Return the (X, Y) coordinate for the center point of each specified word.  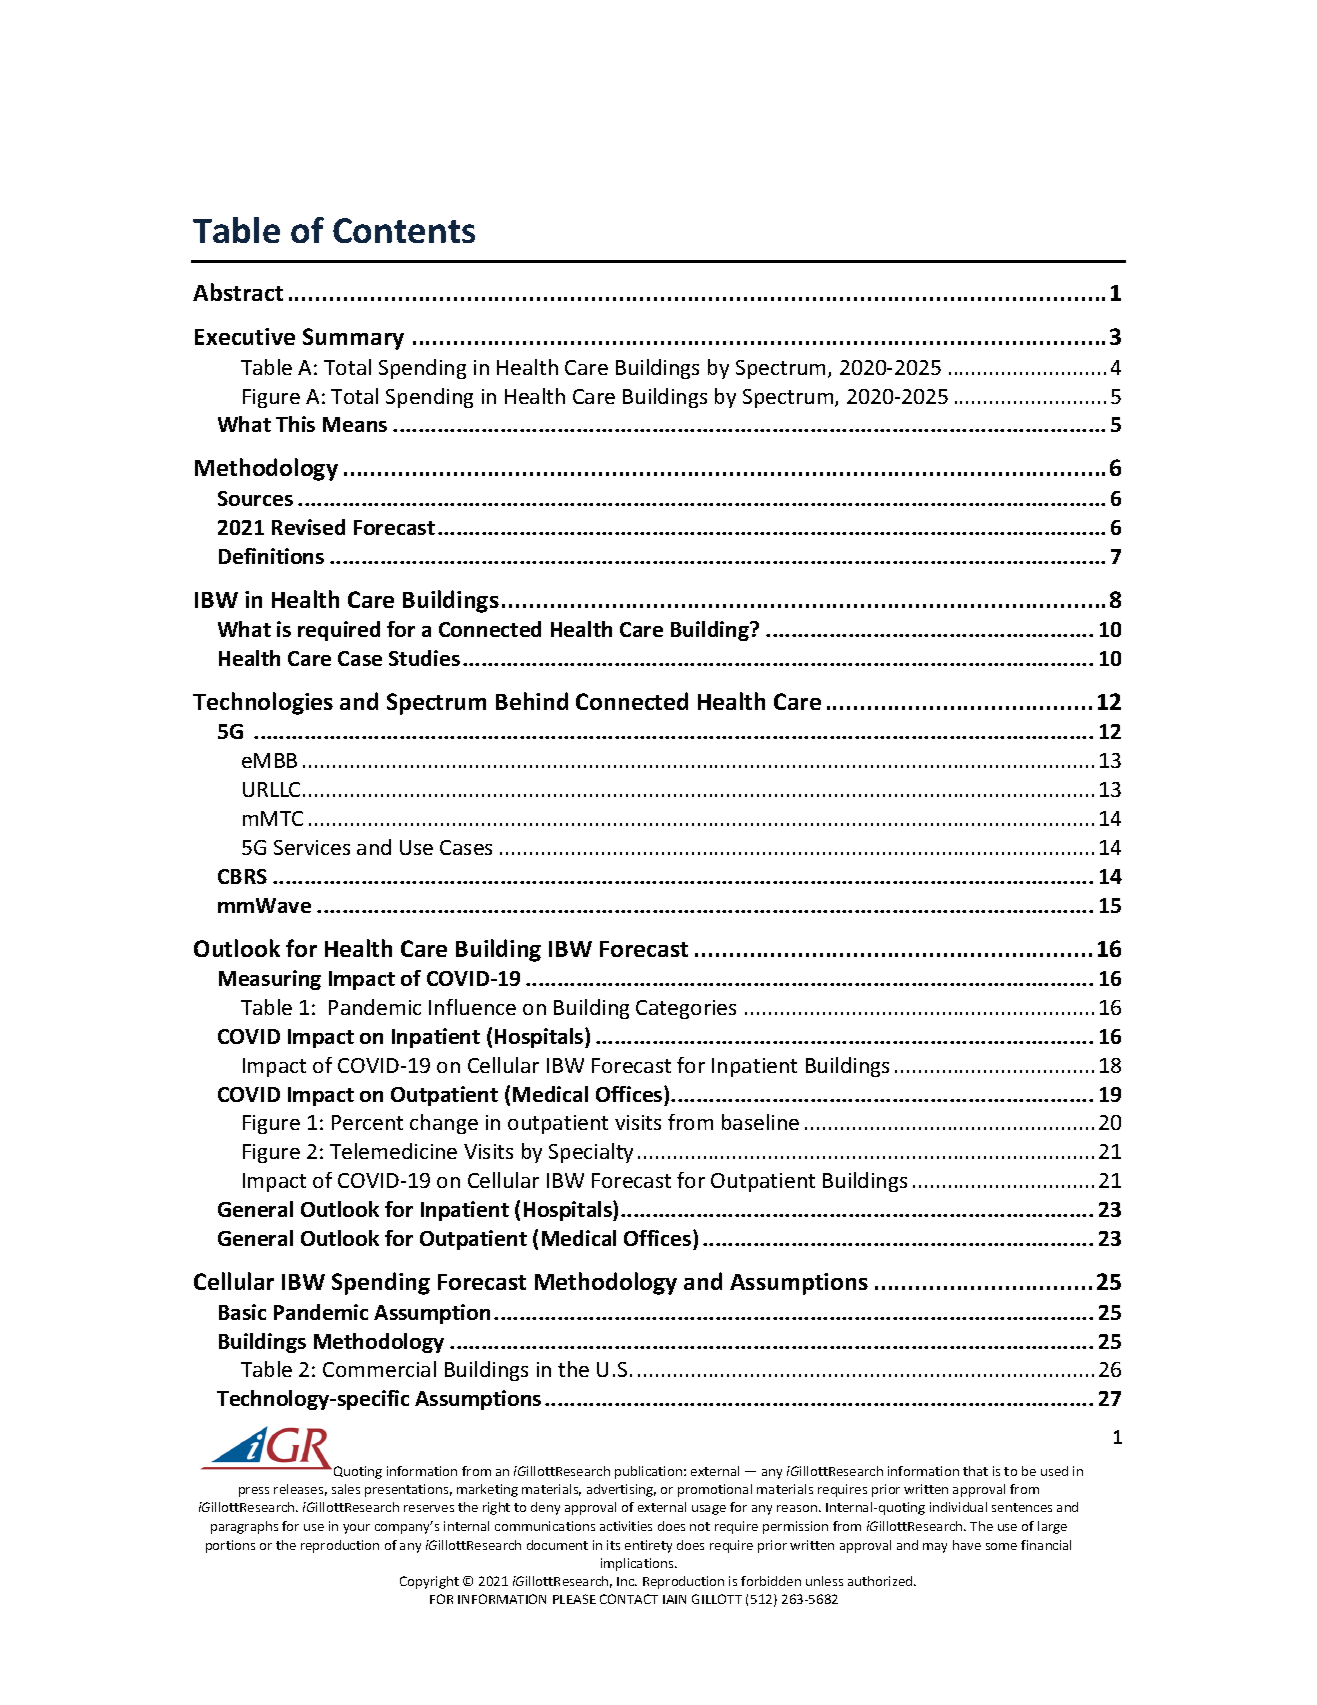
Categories (686, 1009)
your (356, 1529)
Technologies (263, 703)
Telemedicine (393, 1151)
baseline (760, 1122)
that (975, 1471)
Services (312, 847)
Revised (308, 527)
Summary (353, 339)
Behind (532, 701)
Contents (404, 230)
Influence (472, 1007)
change (444, 1124)
